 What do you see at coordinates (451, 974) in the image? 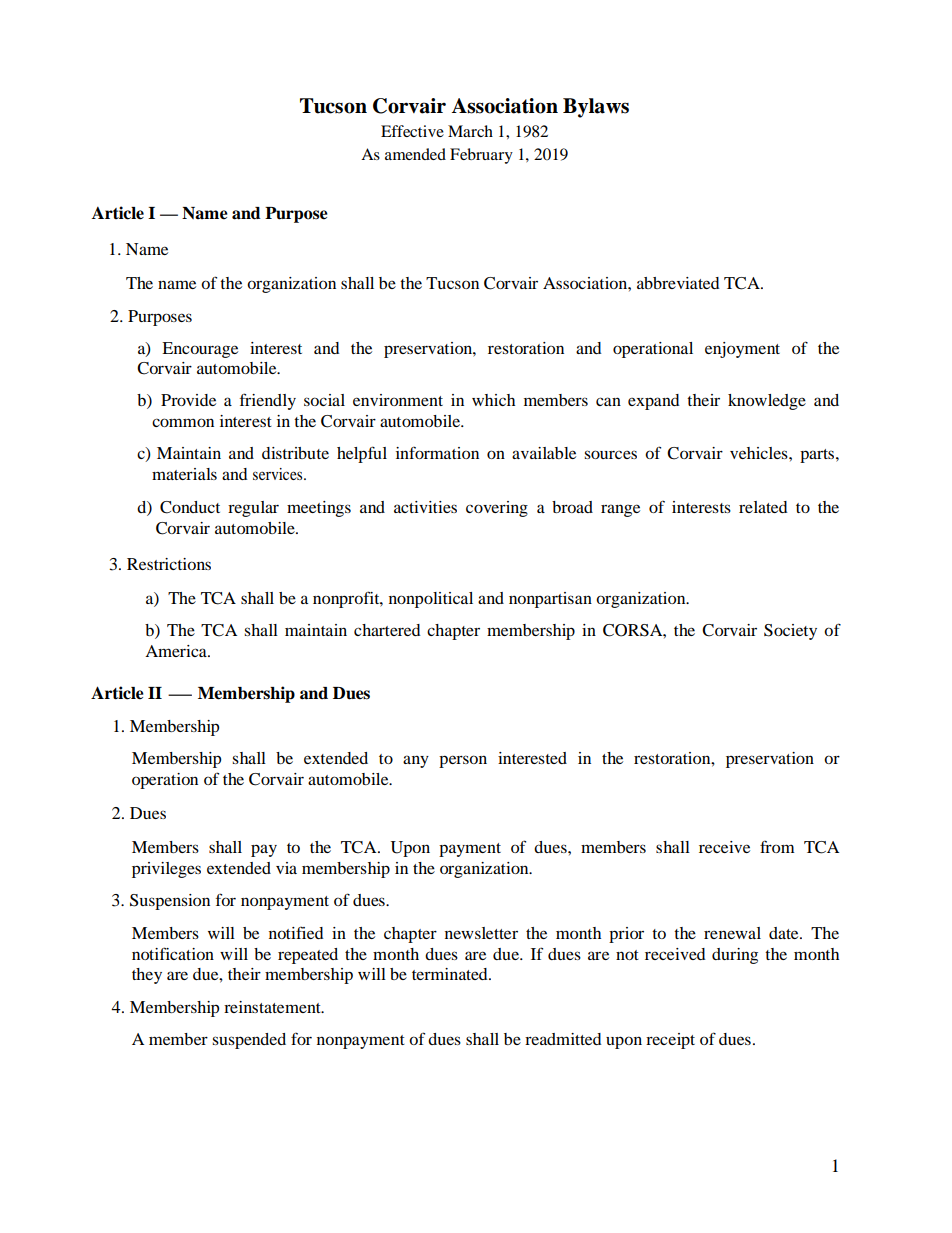
I see `terminated` at bounding box center [451, 974].
